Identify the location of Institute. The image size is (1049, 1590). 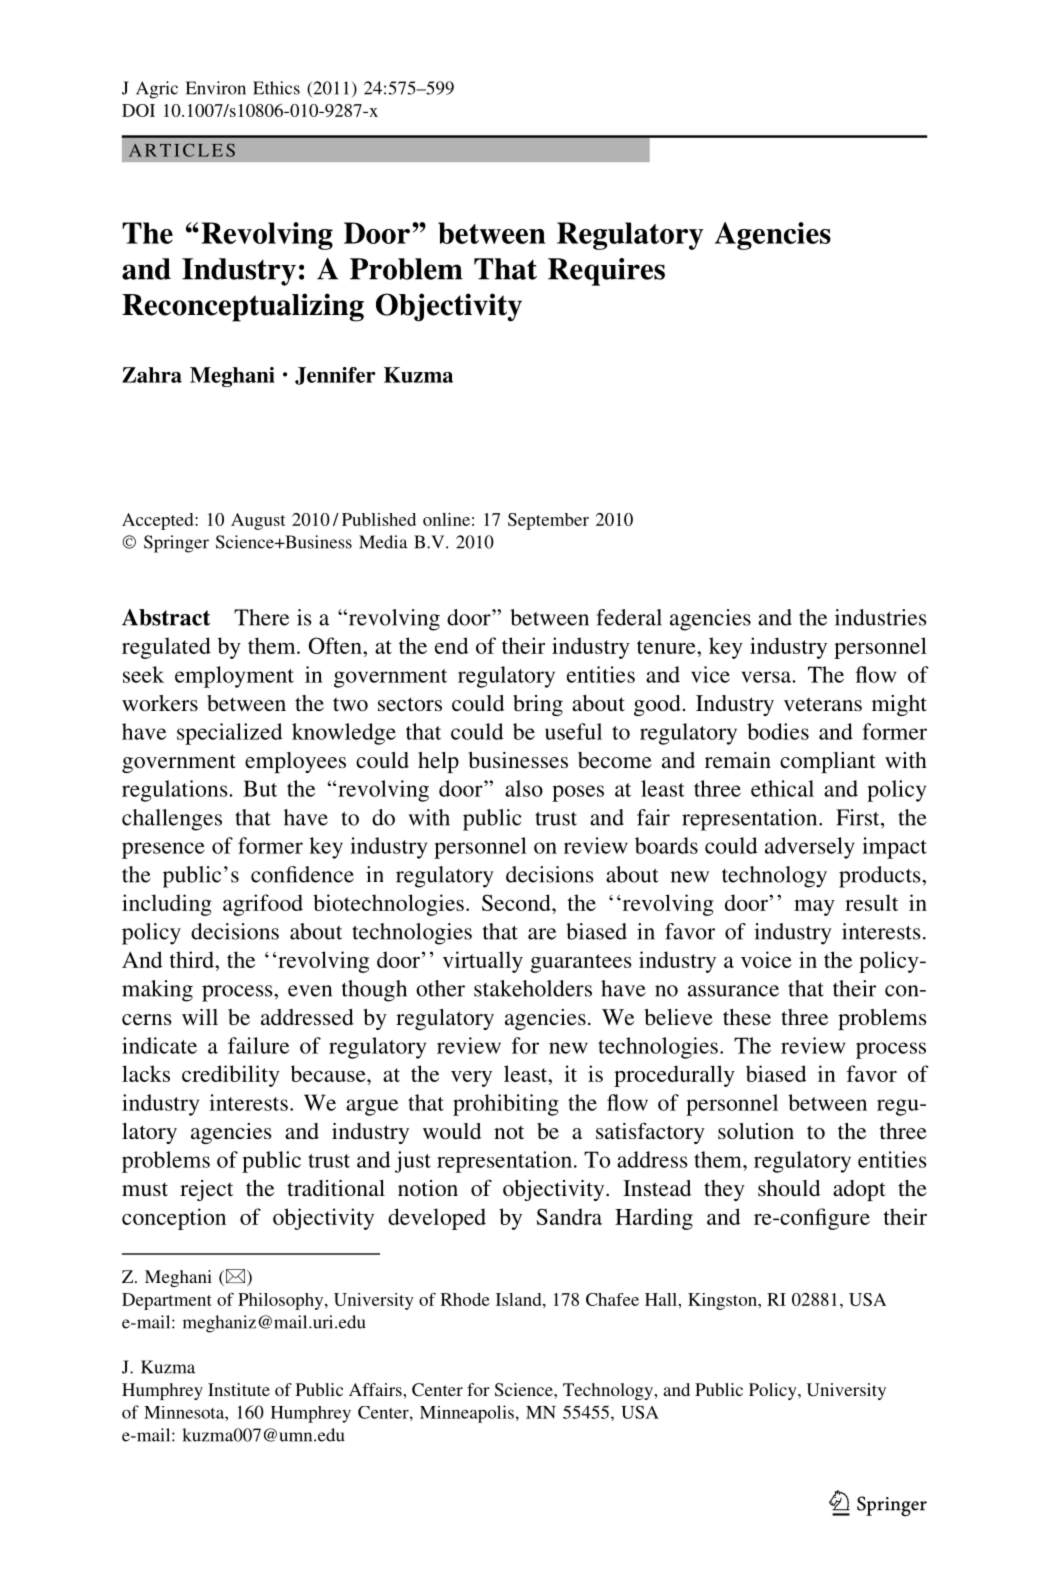
(239, 1389).
